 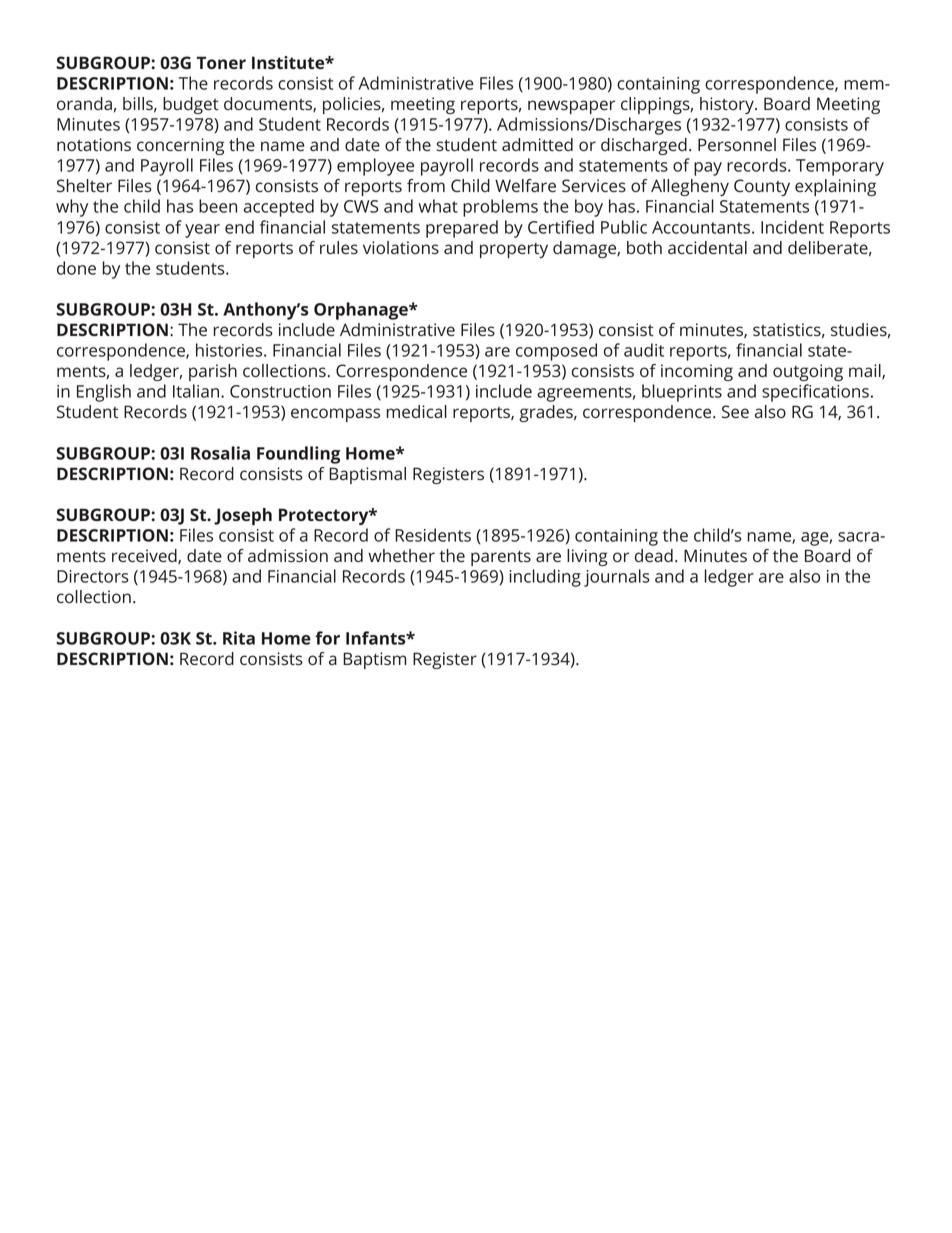 I want to click on parish, so click(x=213, y=372).
